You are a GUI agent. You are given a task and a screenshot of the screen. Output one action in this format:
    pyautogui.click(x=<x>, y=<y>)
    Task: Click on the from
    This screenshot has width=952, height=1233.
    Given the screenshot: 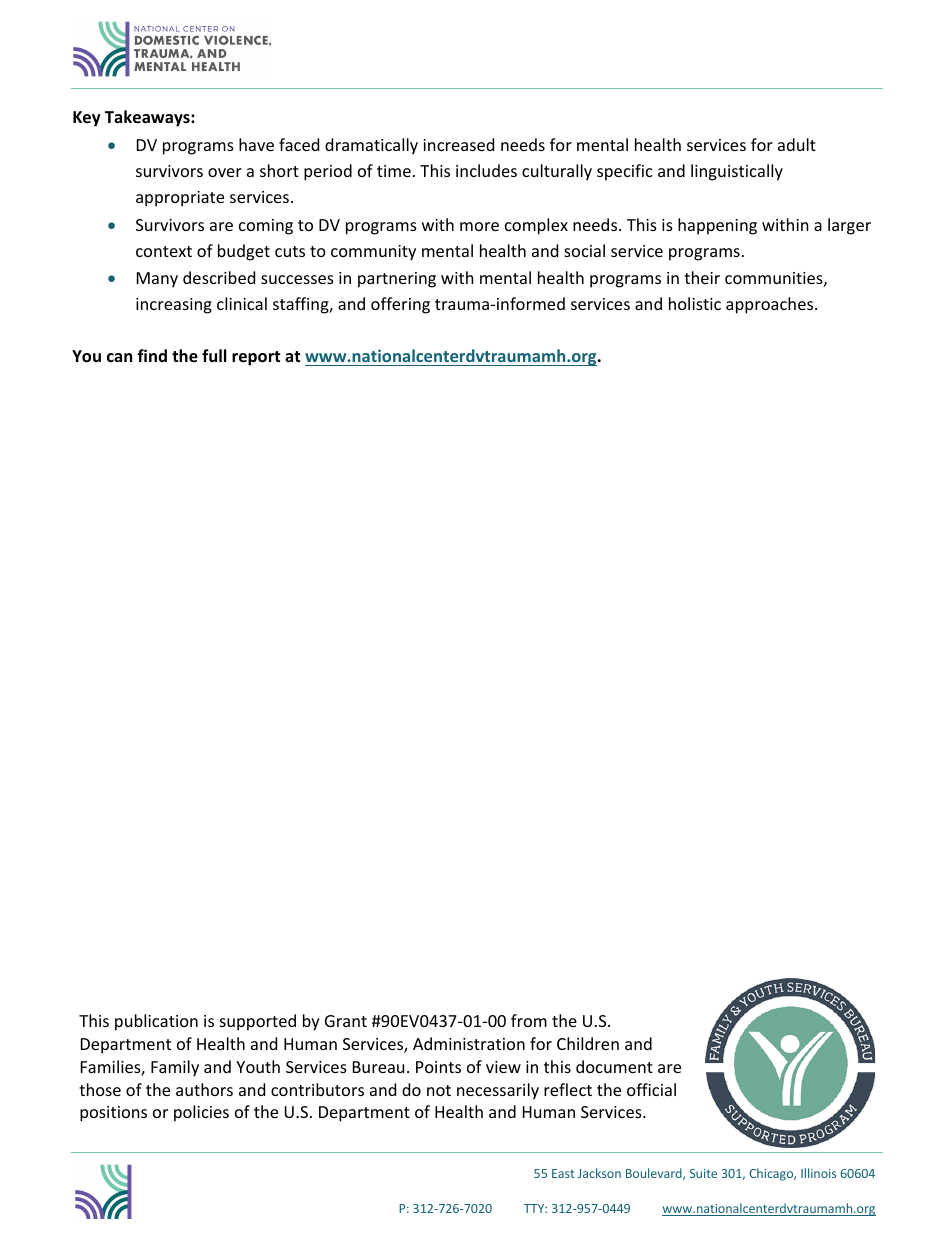 What is the action you would take?
    pyautogui.click(x=529, y=1020)
